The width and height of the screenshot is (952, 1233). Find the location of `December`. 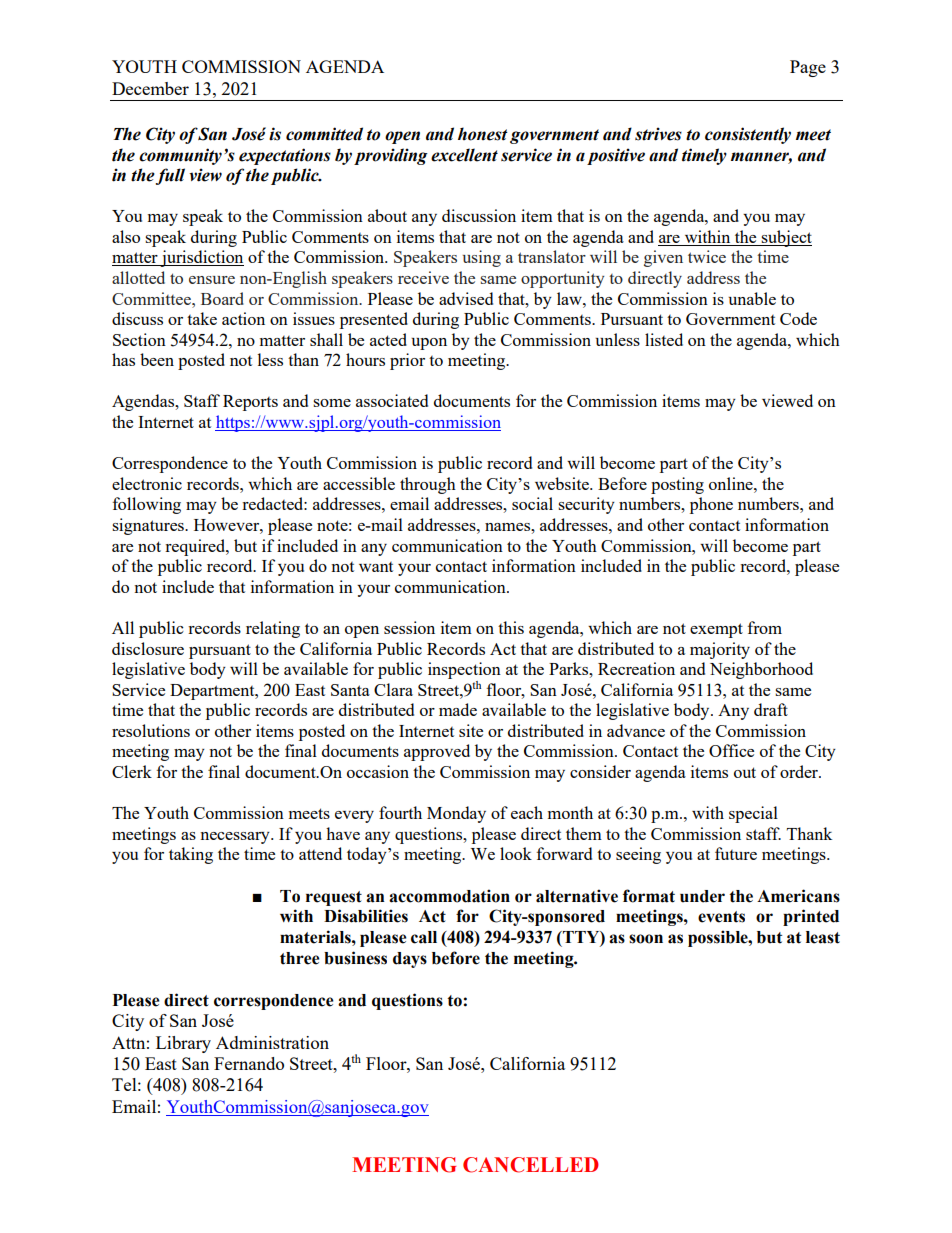

December is located at coordinates (150, 88).
